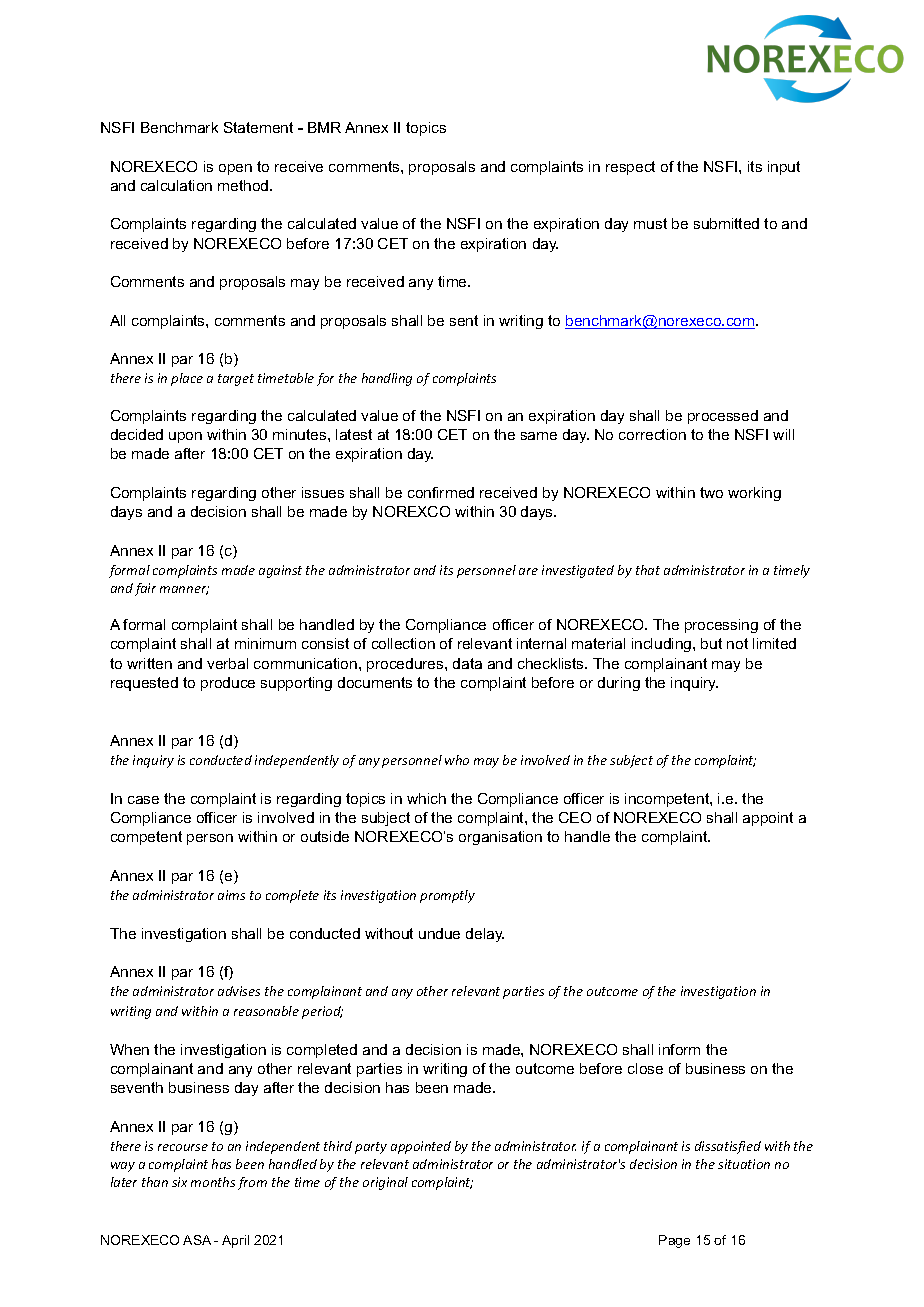  Describe the element at coordinates (385, 1183) in the image. I see `original` at that location.
